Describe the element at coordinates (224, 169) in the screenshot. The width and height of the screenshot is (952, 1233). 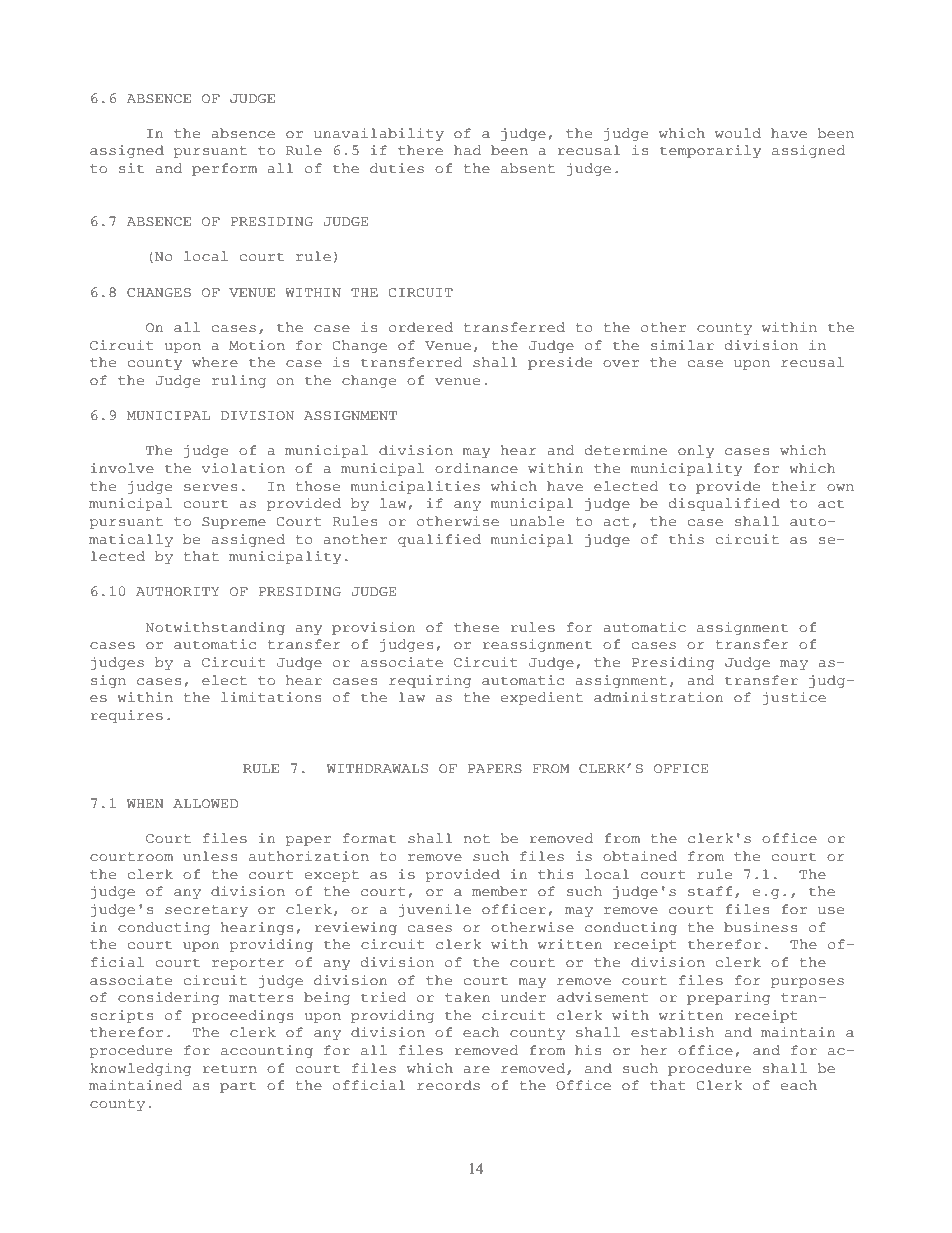
I see `perform` at that location.
